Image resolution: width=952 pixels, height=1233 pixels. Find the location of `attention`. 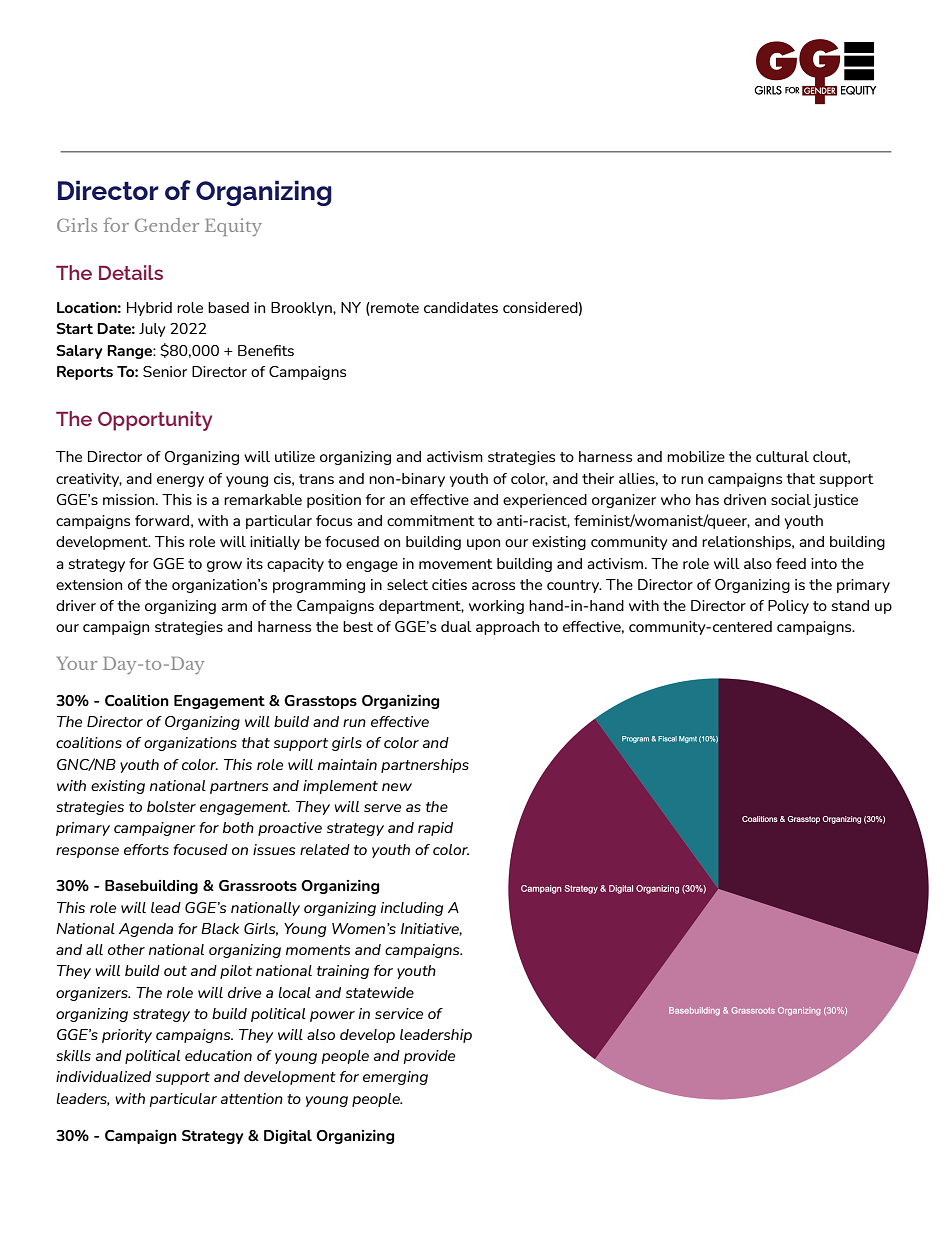

attention is located at coordinates (252, 1098).
